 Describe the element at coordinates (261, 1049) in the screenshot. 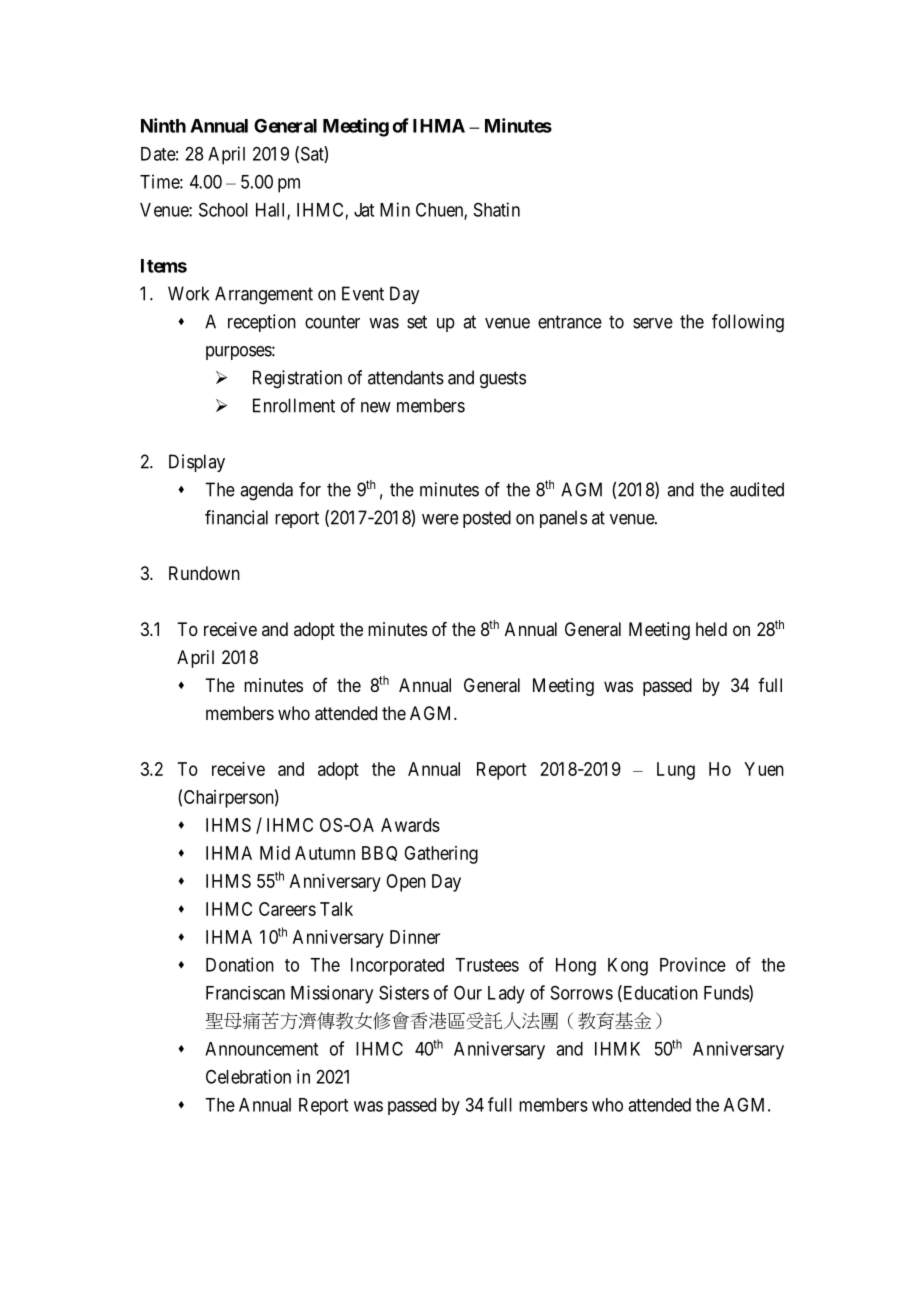

I see `Announcement` at that location.
